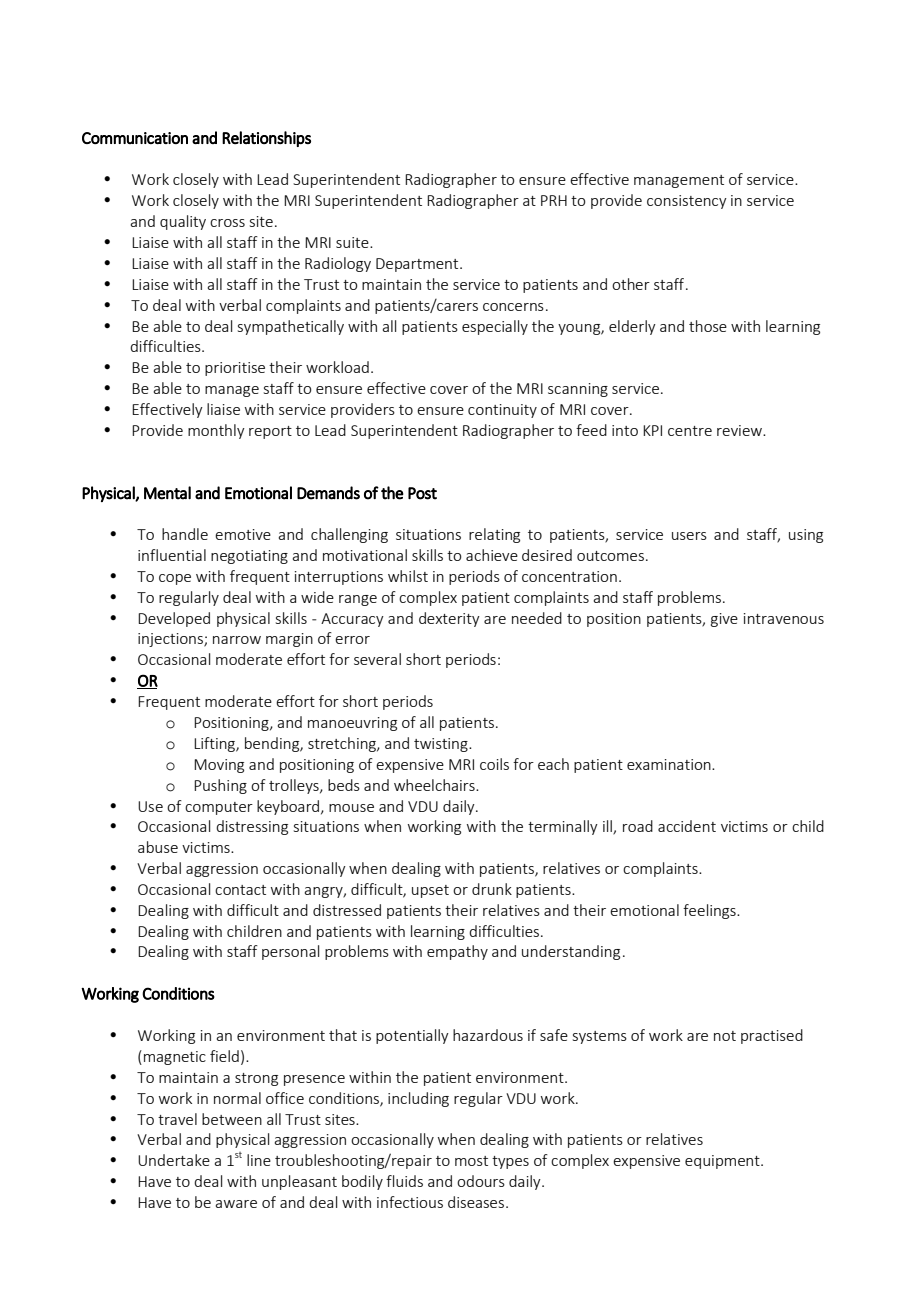  What do you see at coordinates (687, 202) in the screenshot?
I see `consistency` at bounding box center [687, 202].
